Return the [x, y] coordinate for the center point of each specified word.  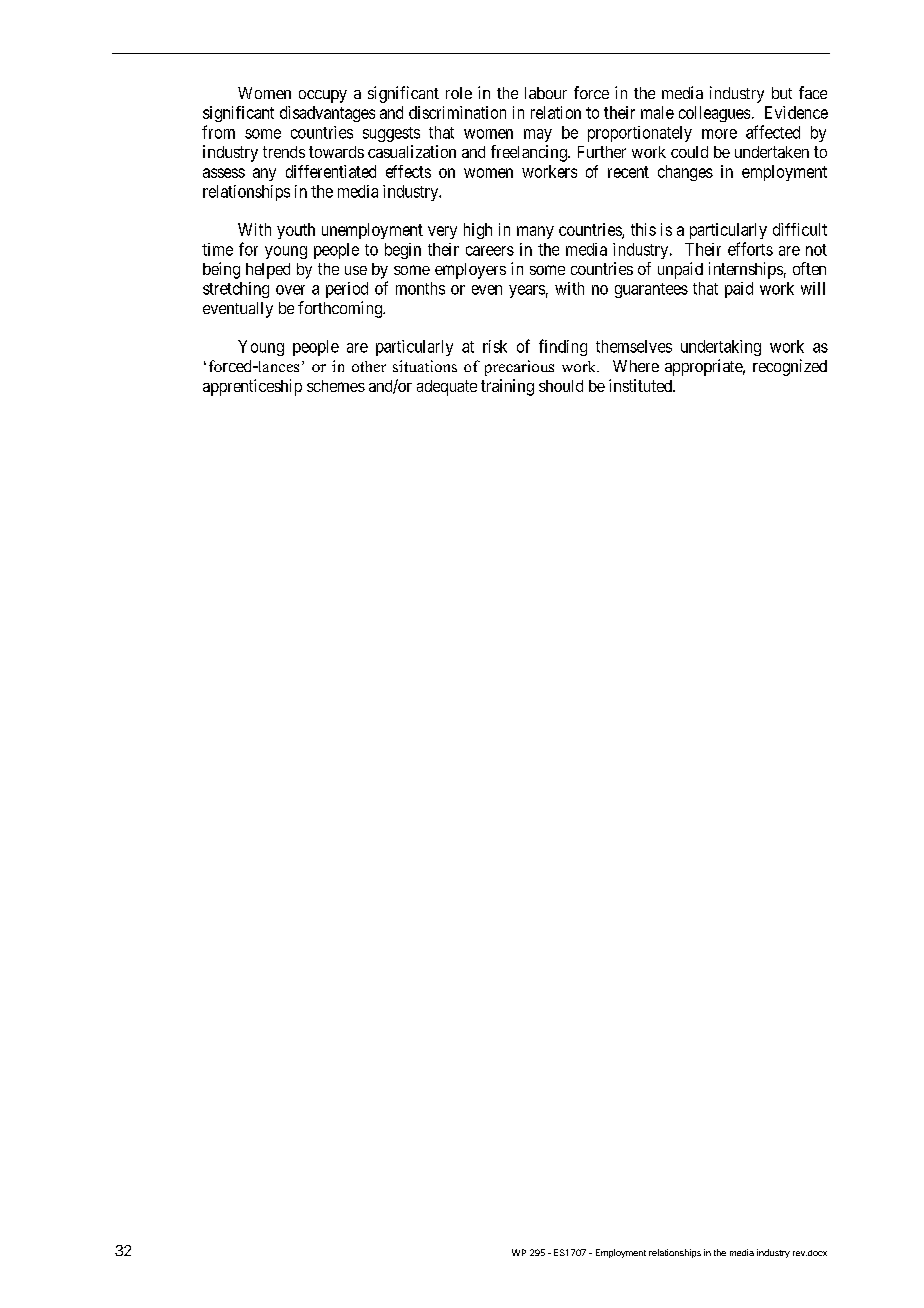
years [527, 291]
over [290, 290]
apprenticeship [252, 387]
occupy [323, 96]
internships [746, 270]
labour [546, 93]
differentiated [331, 171]
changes [685, 173]
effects [408, 171]
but [782, 93]
